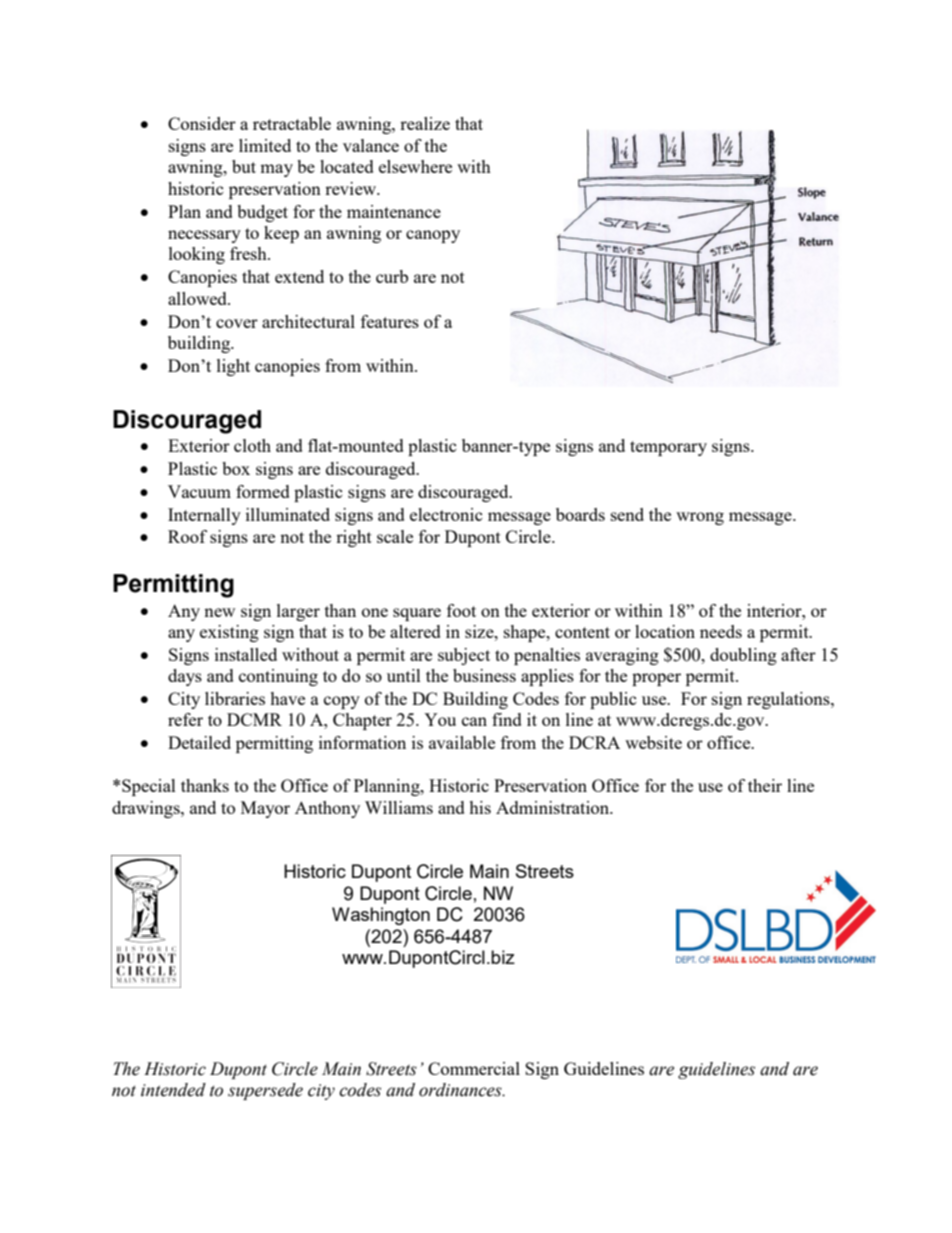  What do you see at coordinates (219, 612) in the document?
I see `new` at bounding box center [219, 612].
